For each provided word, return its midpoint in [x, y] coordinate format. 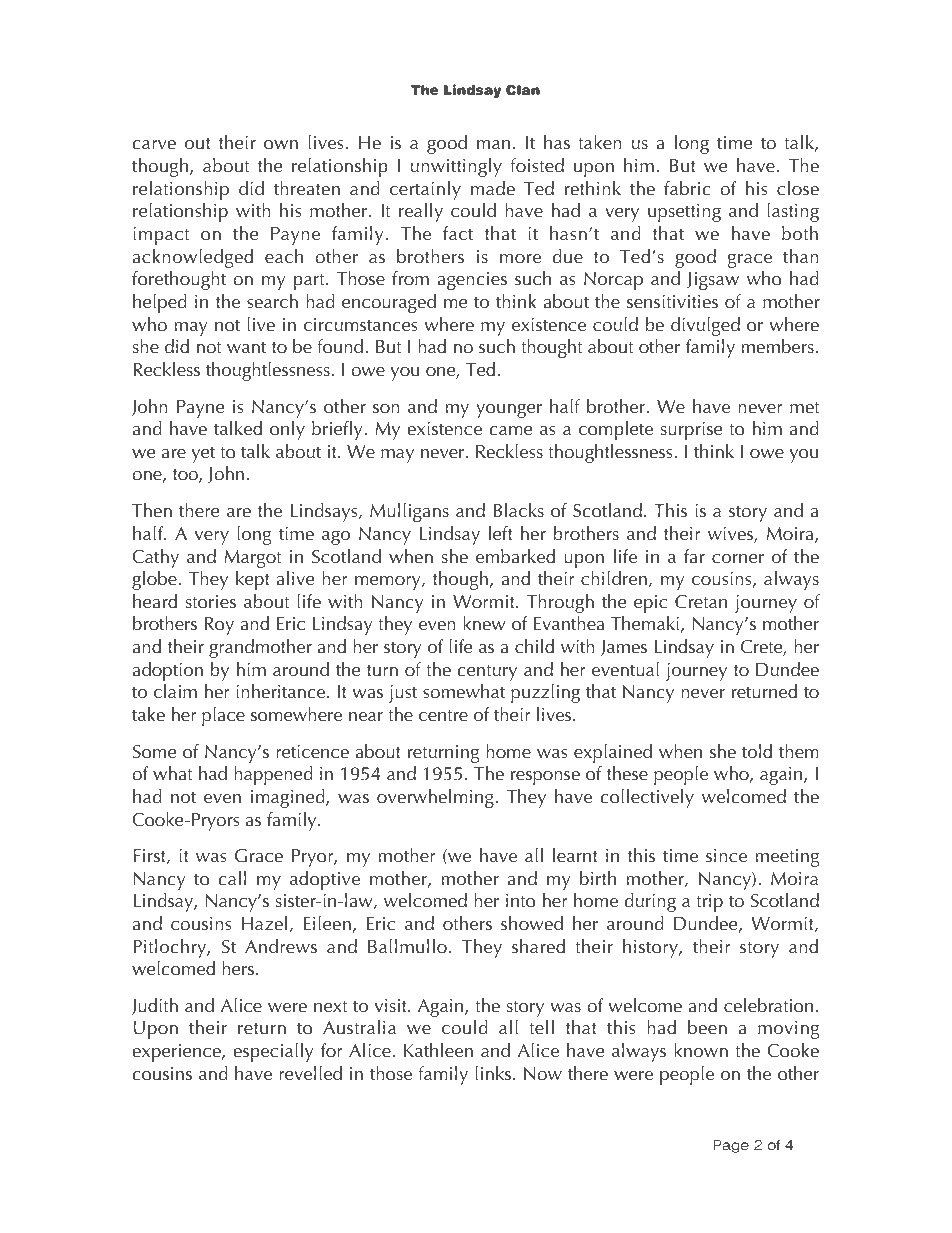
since [726, 856]
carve [154, 145]
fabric [687, 188]
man [493, 145]
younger [509, 411]
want [246, 348]
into [521, 901]
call [232, 878]
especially [273, 1052]
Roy [219, 626]
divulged [705, 326]
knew [484, 623]
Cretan [701, 602]
